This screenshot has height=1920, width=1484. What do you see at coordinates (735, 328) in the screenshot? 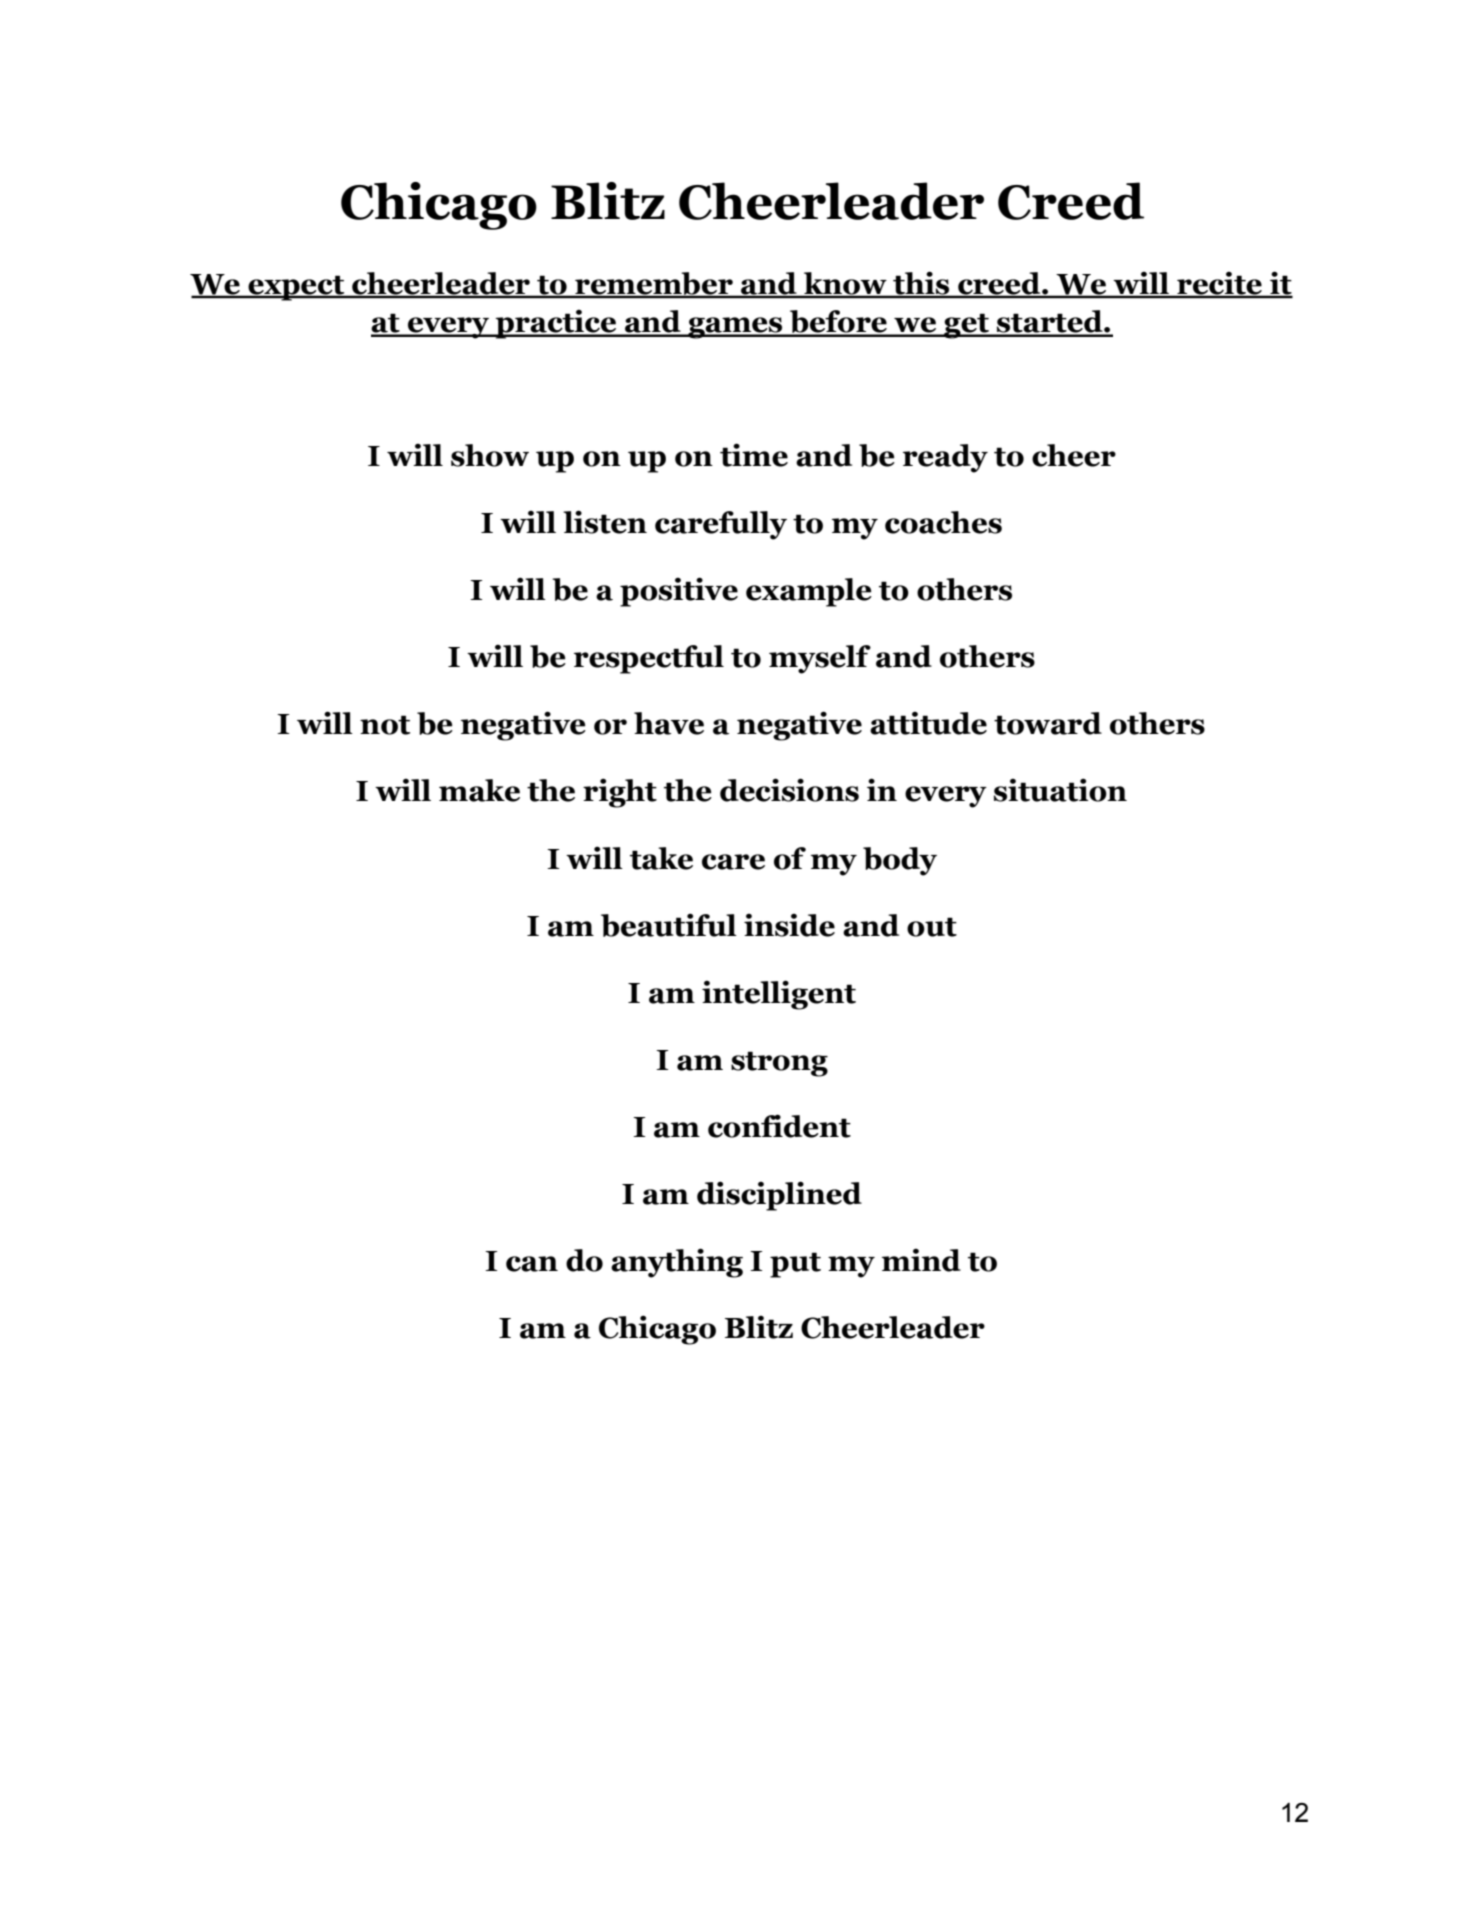
I see `games` at bounding box center [735, 328].
